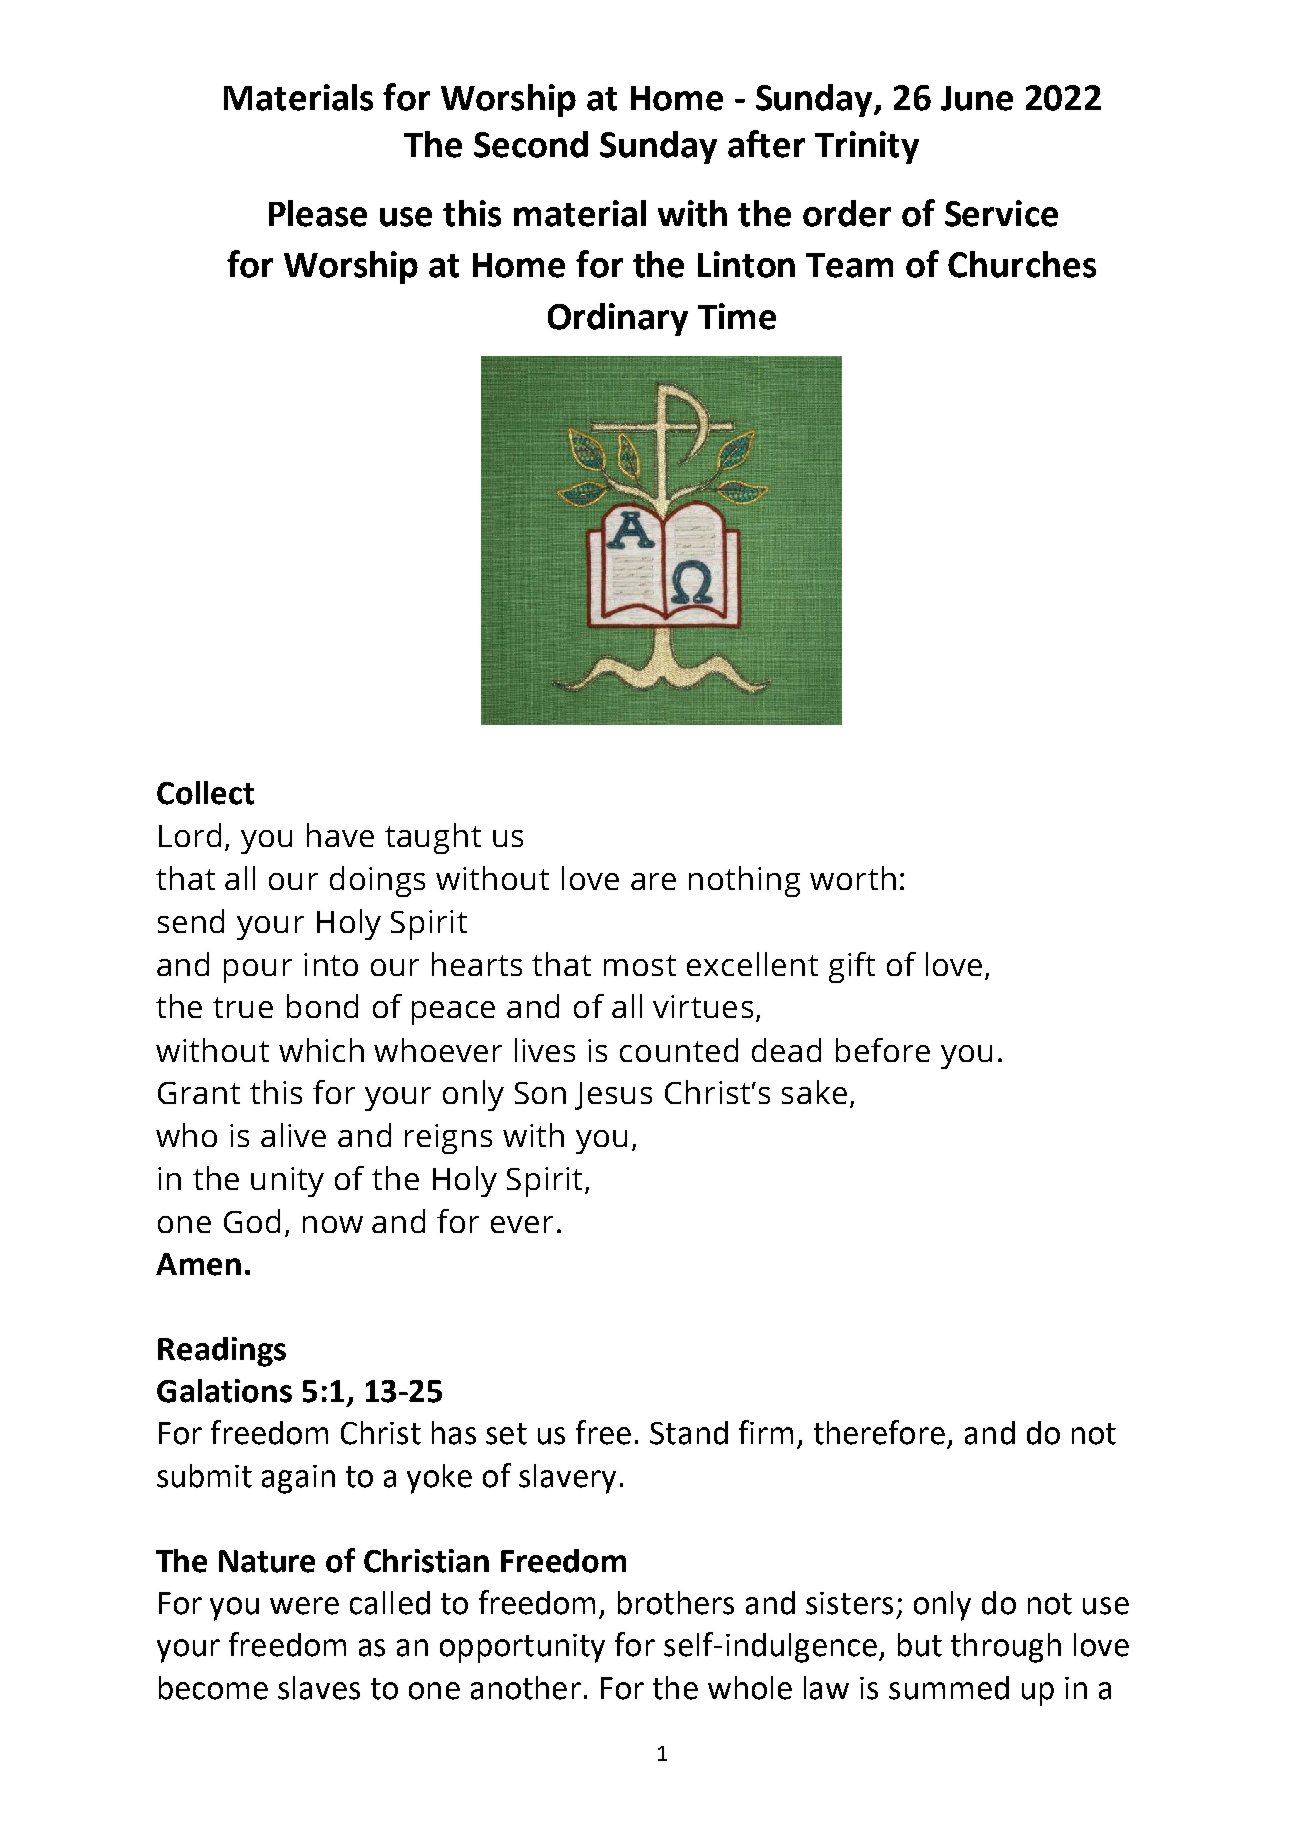 The width and height of the screenshot is (1291, 1826). What do you see at coordinates (867, 147) in the screenshot?
I see `Trinity` at bounding box center [867, 147].
